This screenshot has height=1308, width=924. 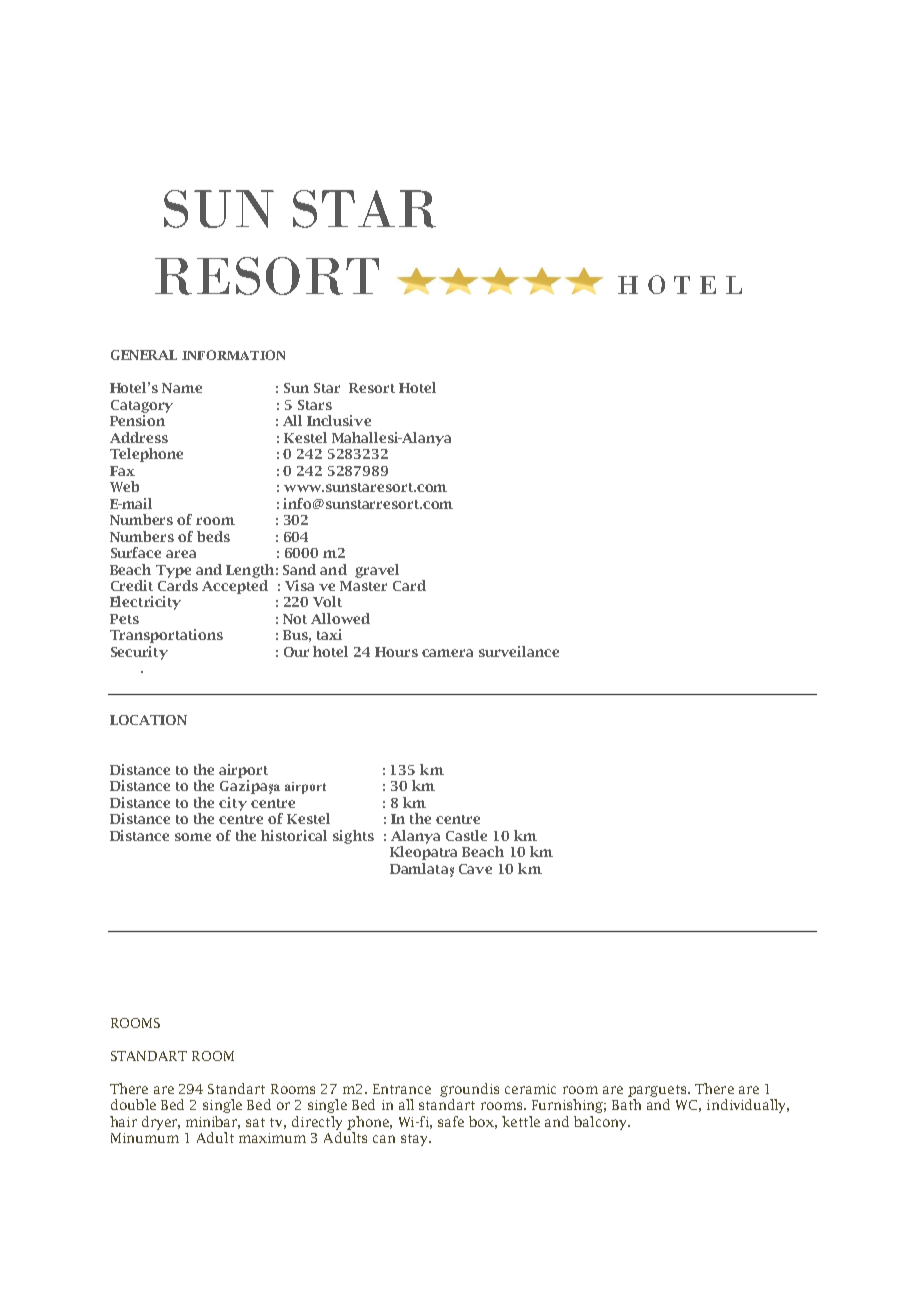 I want to click on can, so click(x=384, y=1139).
